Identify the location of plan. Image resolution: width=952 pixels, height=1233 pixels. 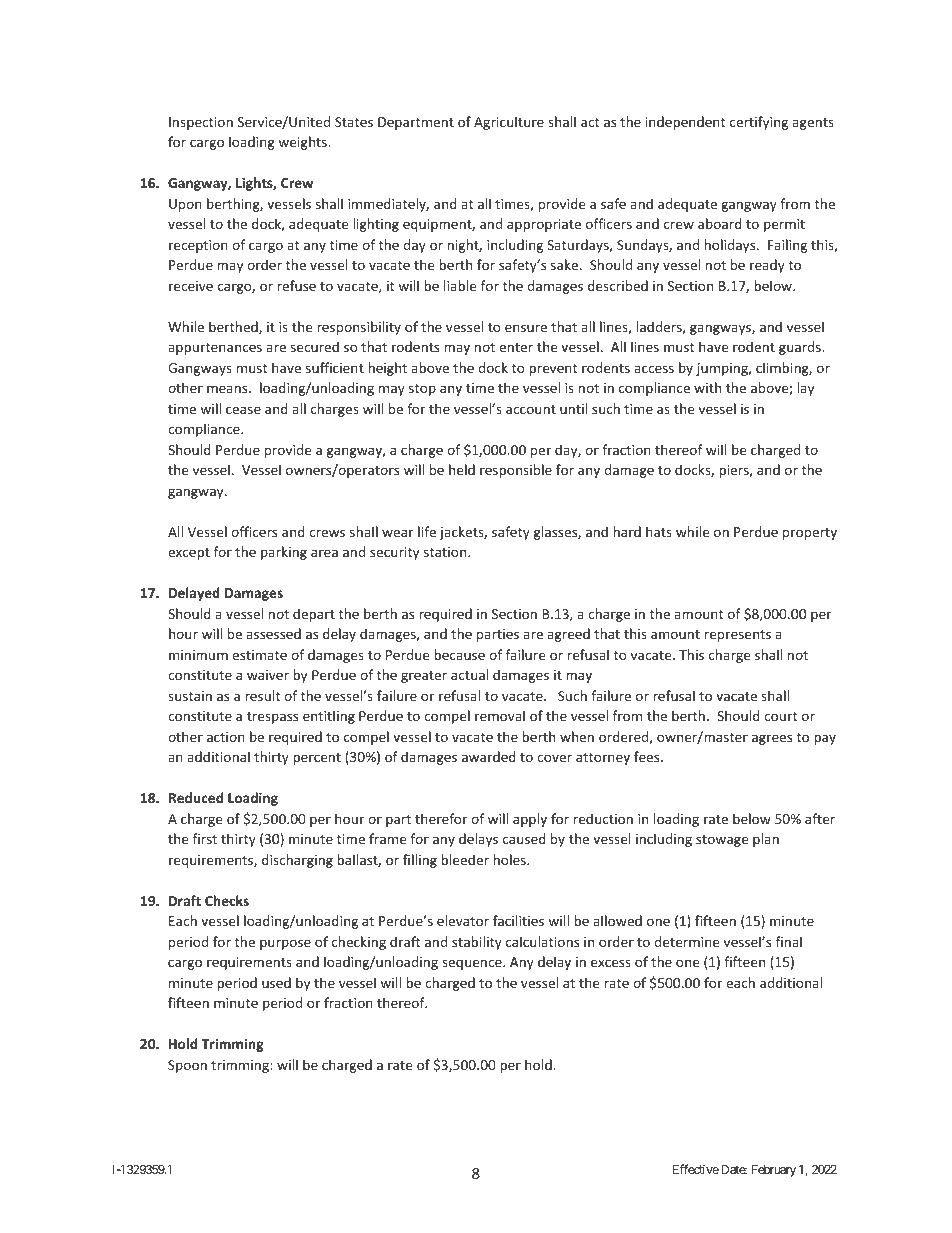
(766, 840).
